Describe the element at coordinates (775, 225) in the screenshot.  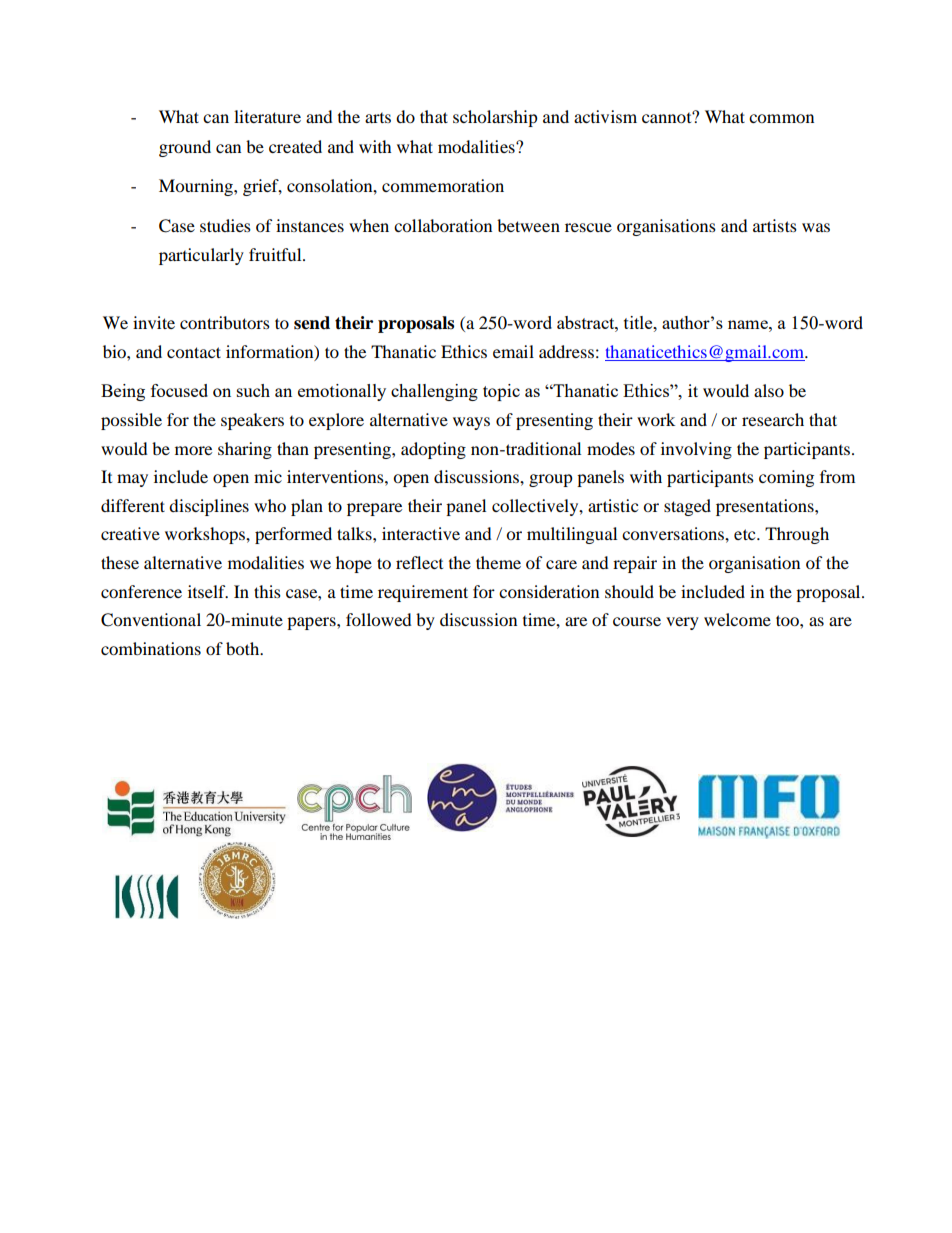
I see `artists` at that location.
